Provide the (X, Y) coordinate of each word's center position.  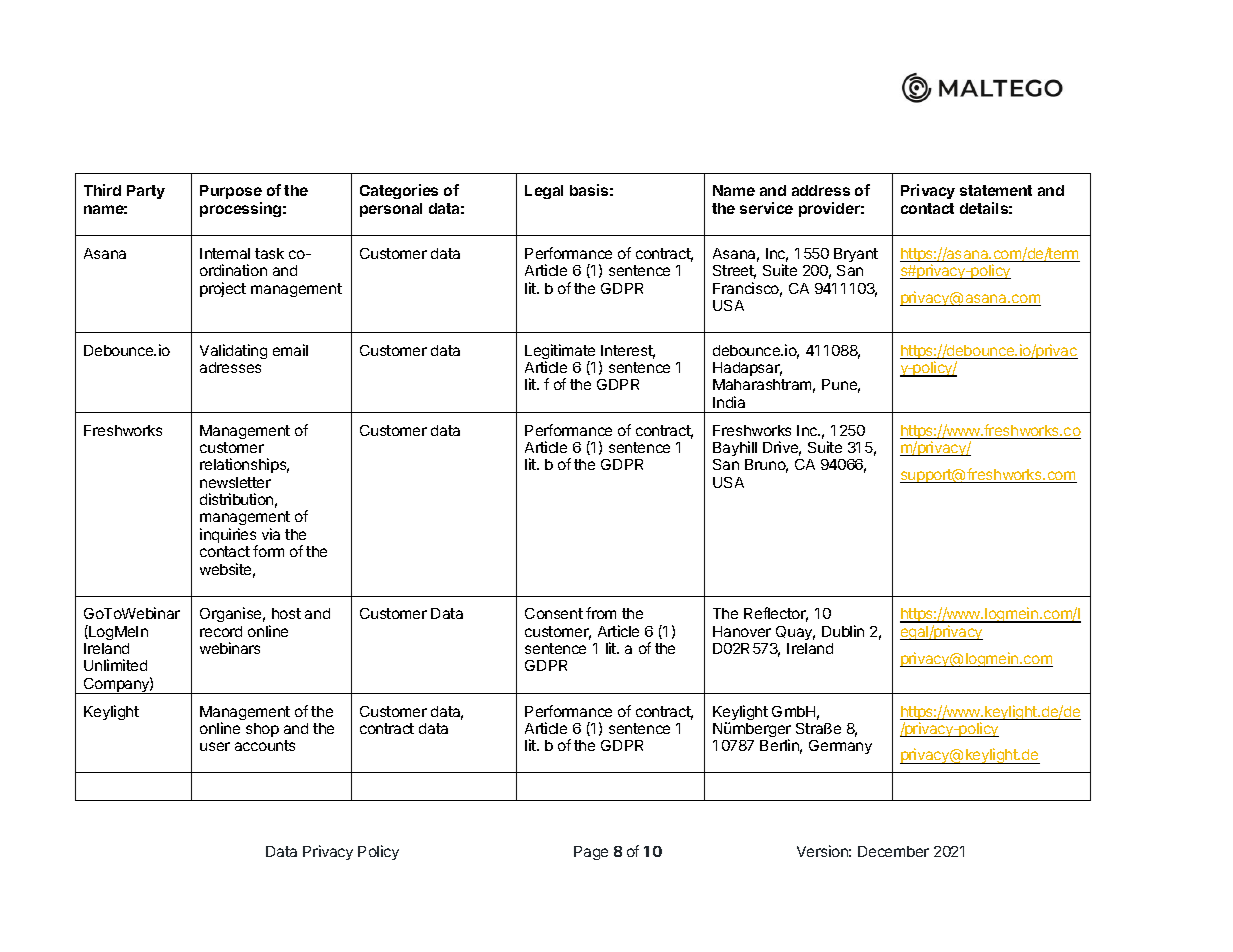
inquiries (229, 537)
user (215, 746)
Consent (554, 613)
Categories (399, 191)
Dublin (843, 631)
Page (591, 853)
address (821, 190)
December (893, 851)
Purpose (231, 194)
